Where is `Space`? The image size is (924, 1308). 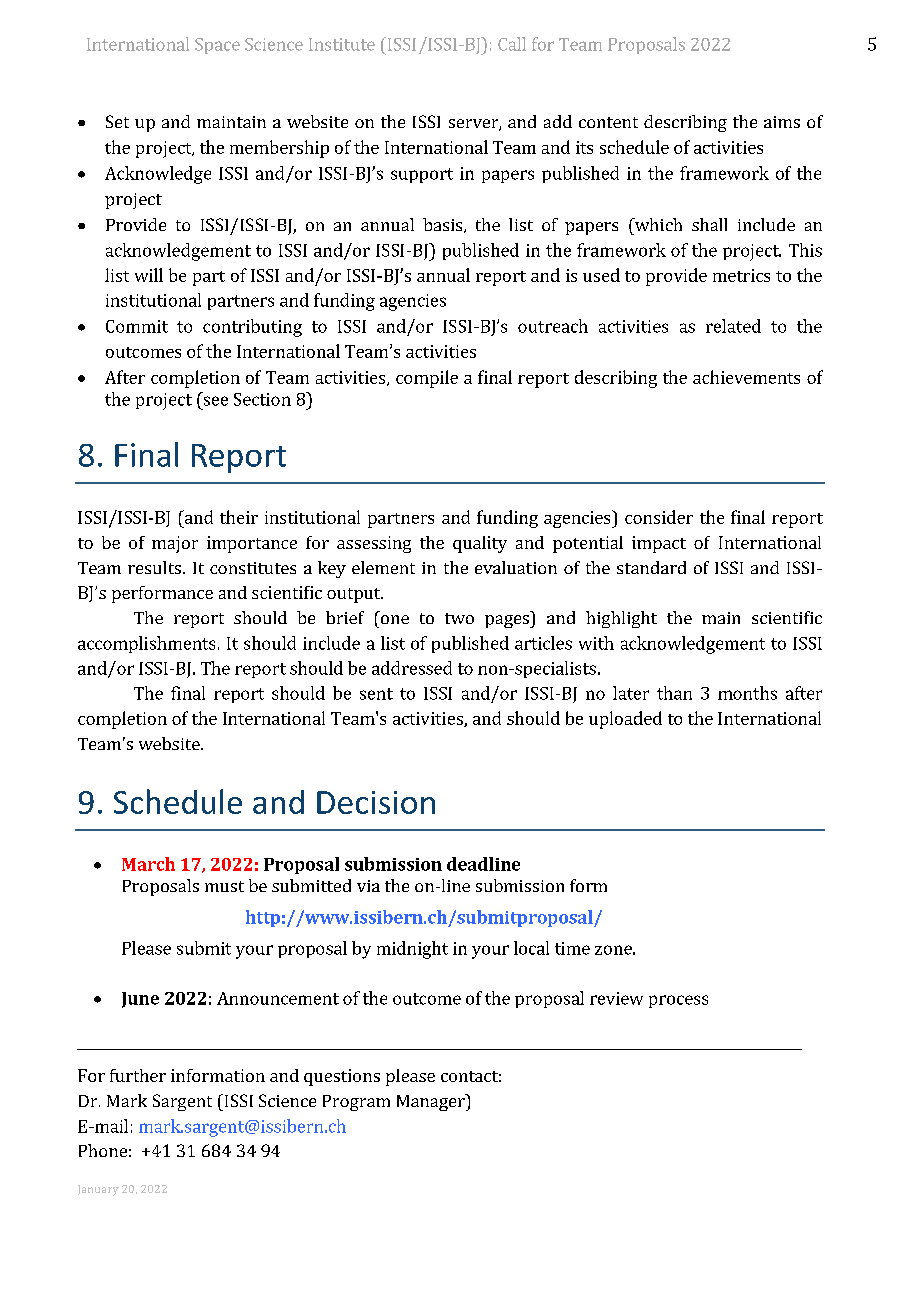 Space is located at coordinates (217, 46).
